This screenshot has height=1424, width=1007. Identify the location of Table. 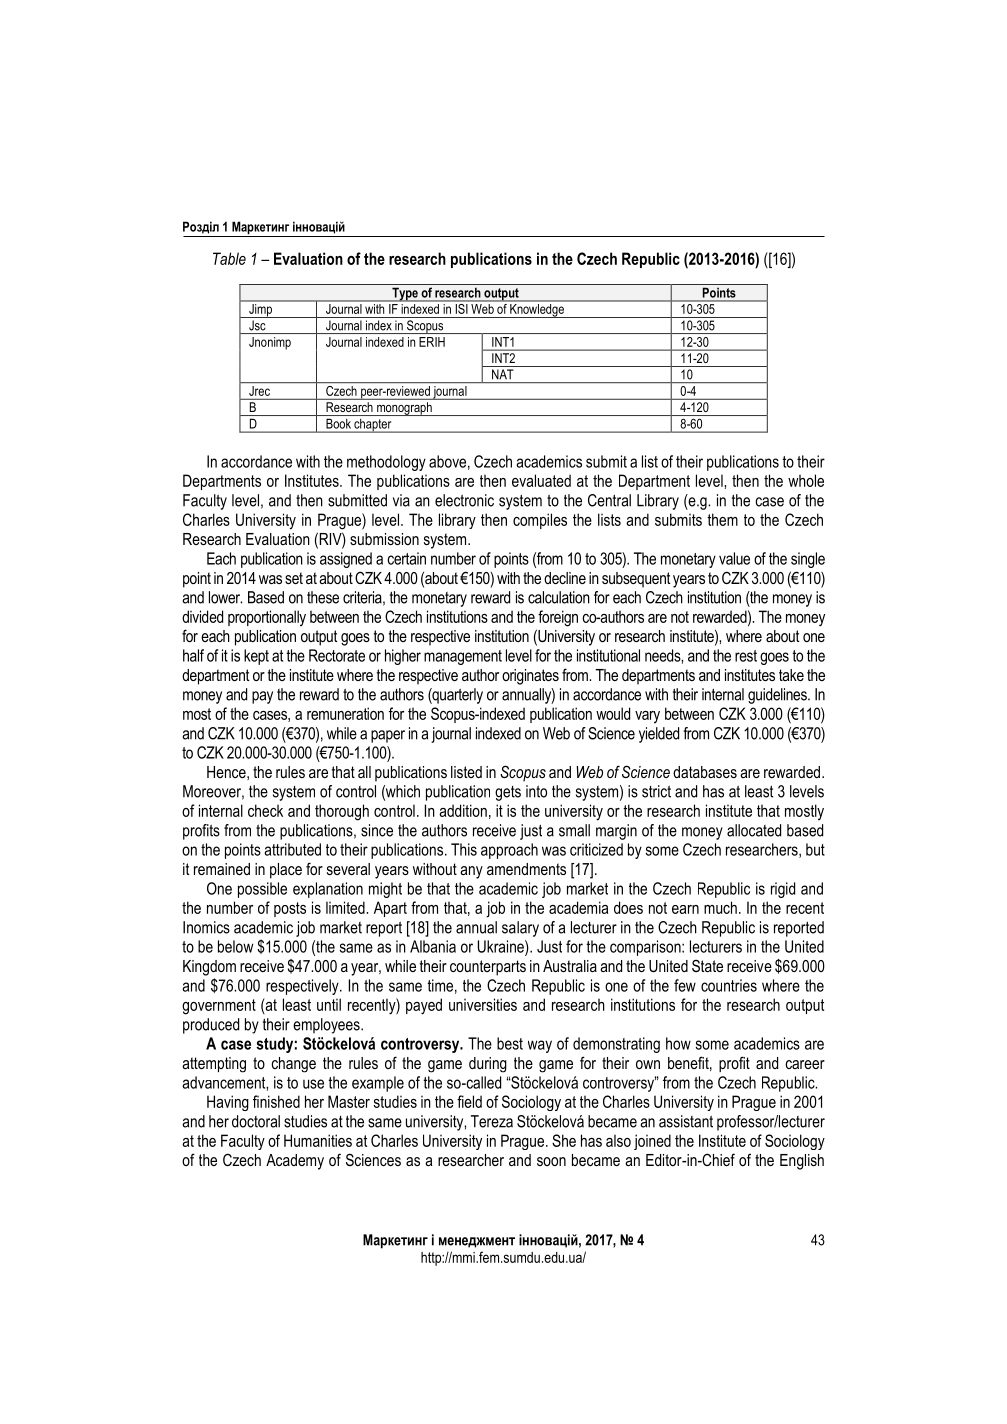
(229, 258).
